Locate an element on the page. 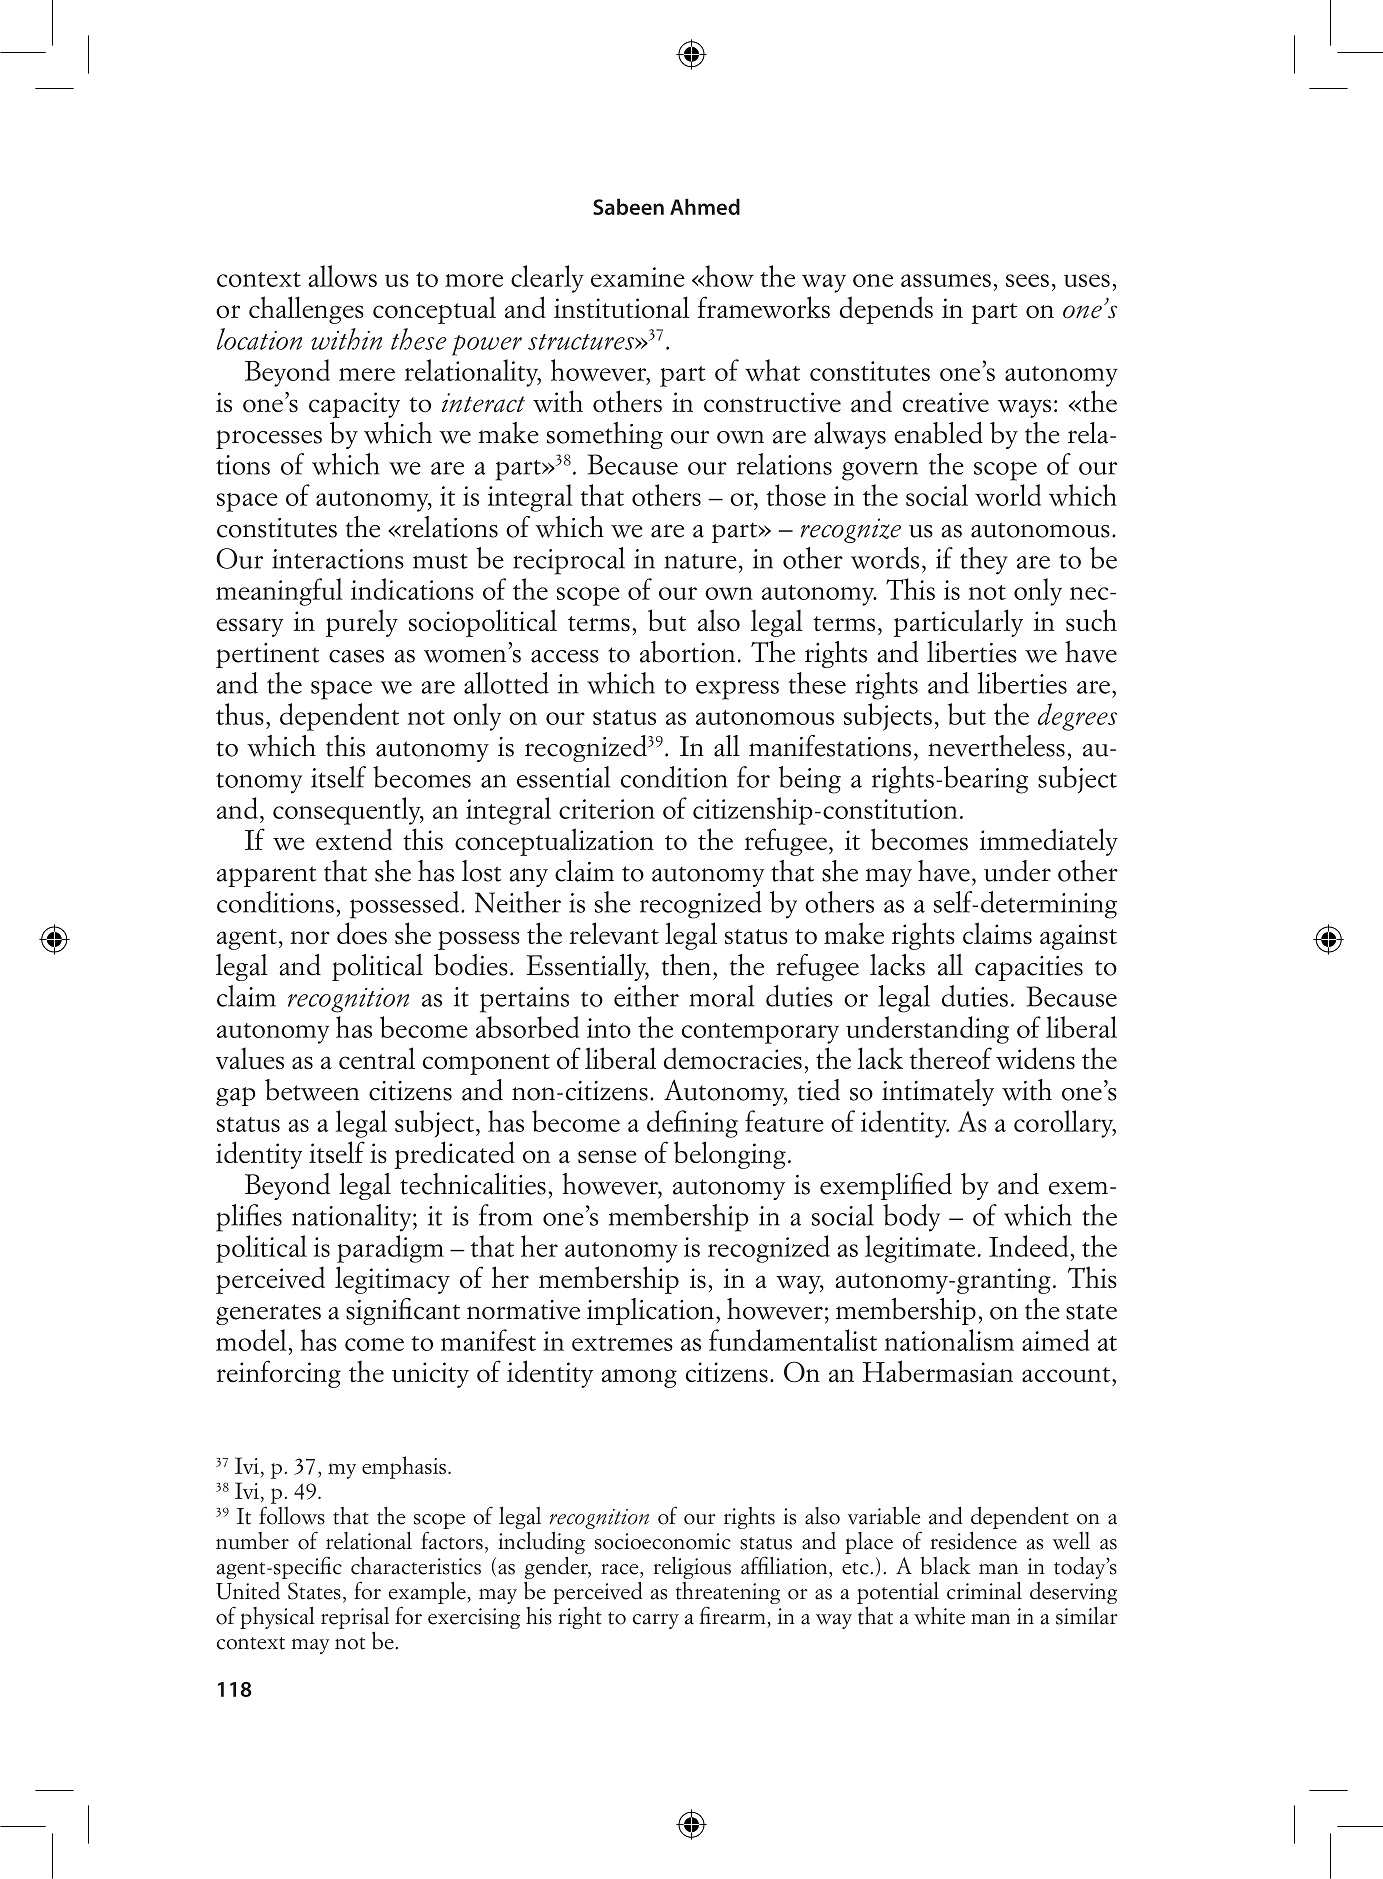 The height and width of the image is (1879, 1383). examine is located at coordinates (638, 277).
